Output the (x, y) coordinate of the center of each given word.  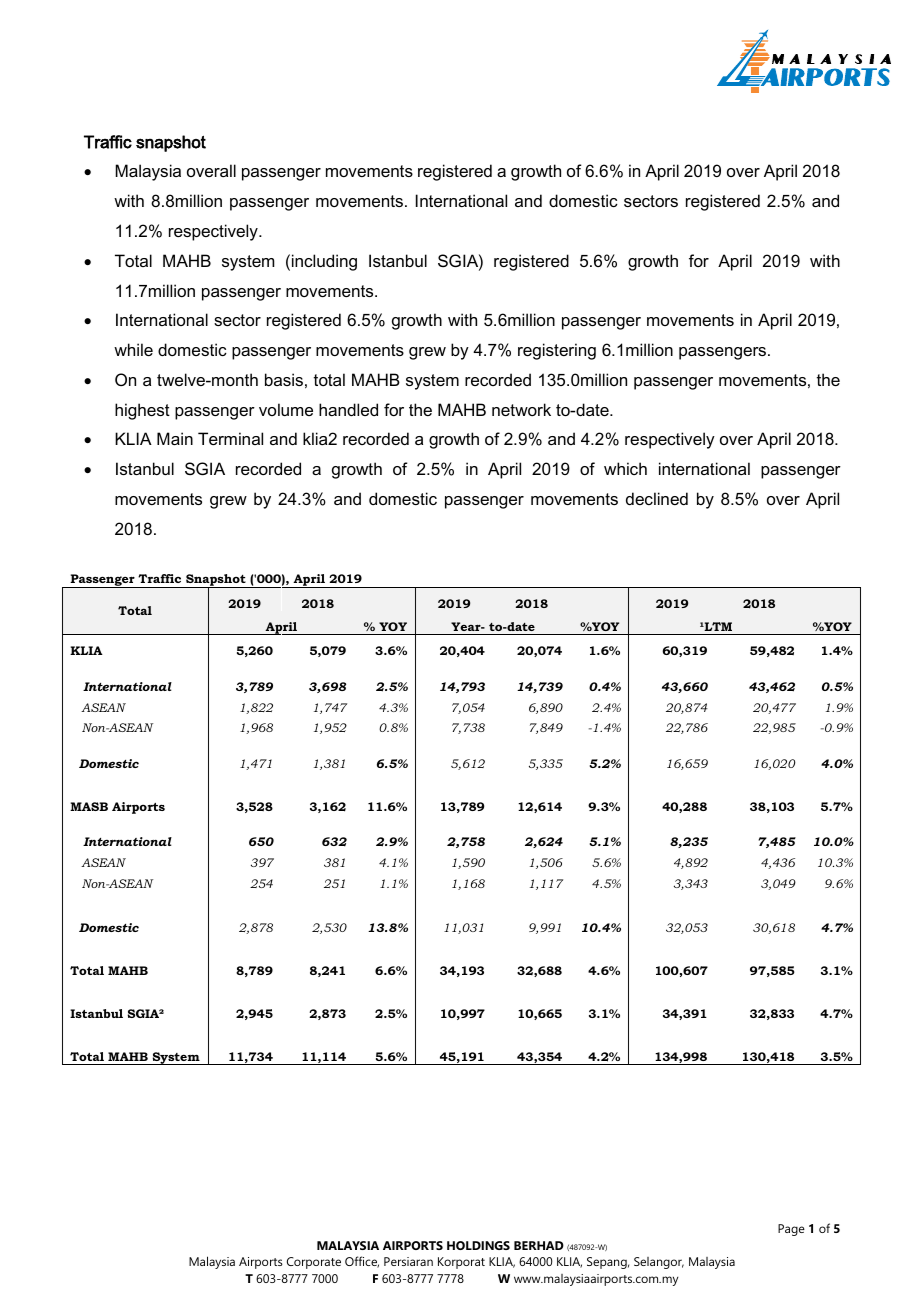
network (521, 409)
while (133, 349)
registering (557, 351)
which (625, 468)
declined (657, 498)
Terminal (230, 438)
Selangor (659, 1263)
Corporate (314, 1263)
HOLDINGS (478, 1245)
